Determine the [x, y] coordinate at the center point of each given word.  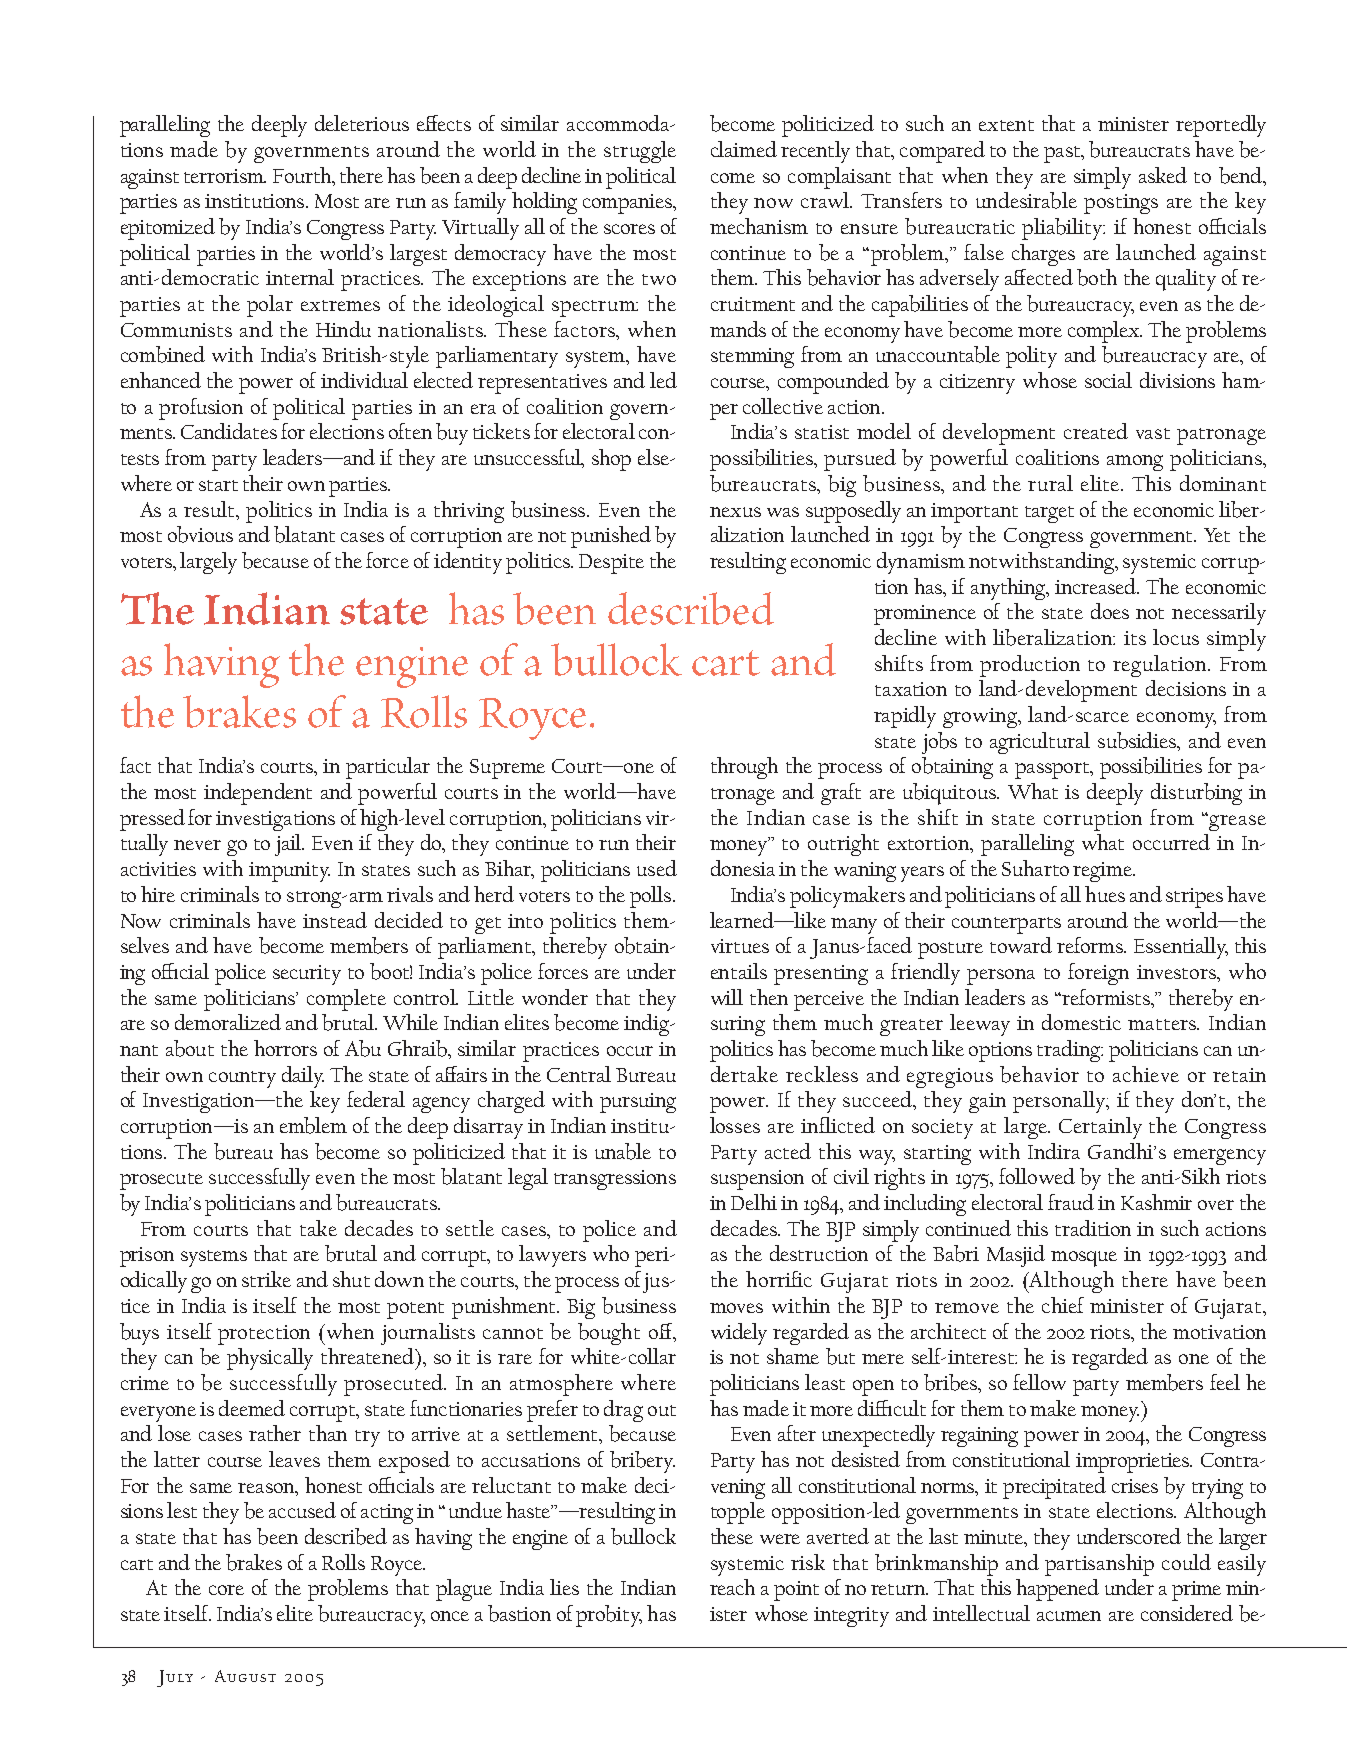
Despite [611, 564]
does [1110, 611]
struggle [640, 152]
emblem [313, 1125]
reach [732, 1587]
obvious [200, 534]
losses [735, 1125]
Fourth [303, 175]
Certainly [1100, 1128]
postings [1121, 204]
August [245, 1676]
